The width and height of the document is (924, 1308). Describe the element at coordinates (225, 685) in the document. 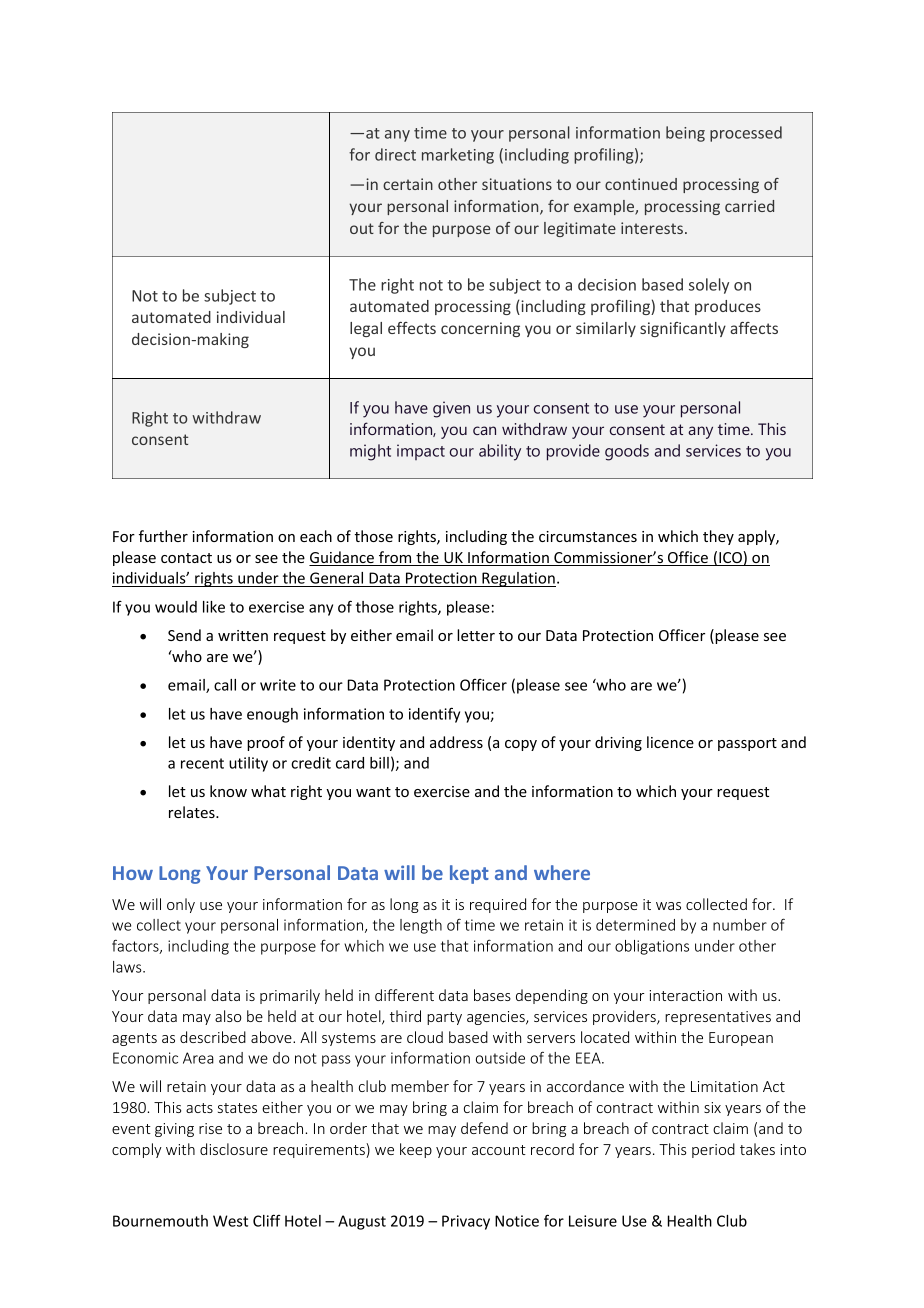

I see `call` at that location.
